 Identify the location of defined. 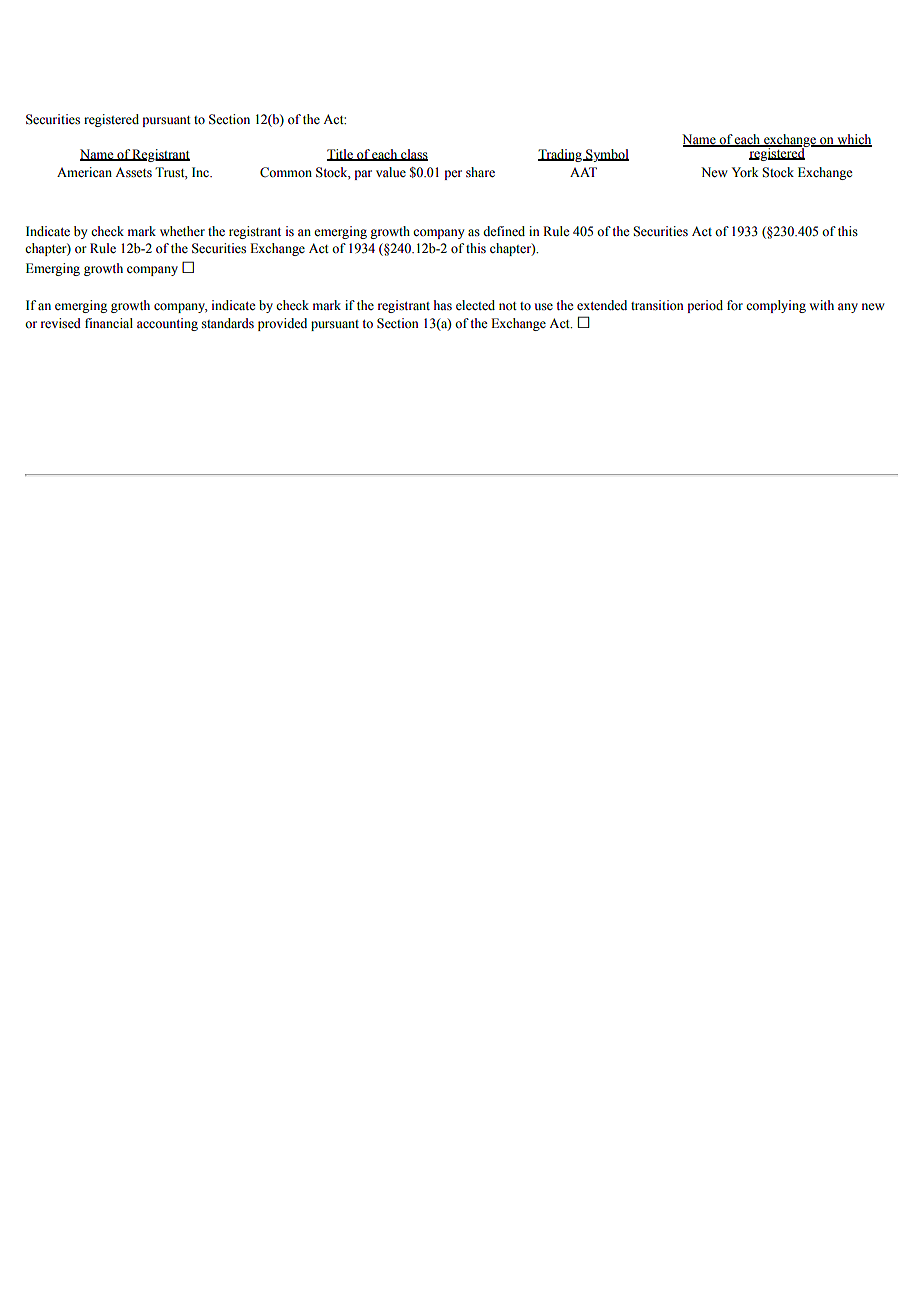
(504, 231).
